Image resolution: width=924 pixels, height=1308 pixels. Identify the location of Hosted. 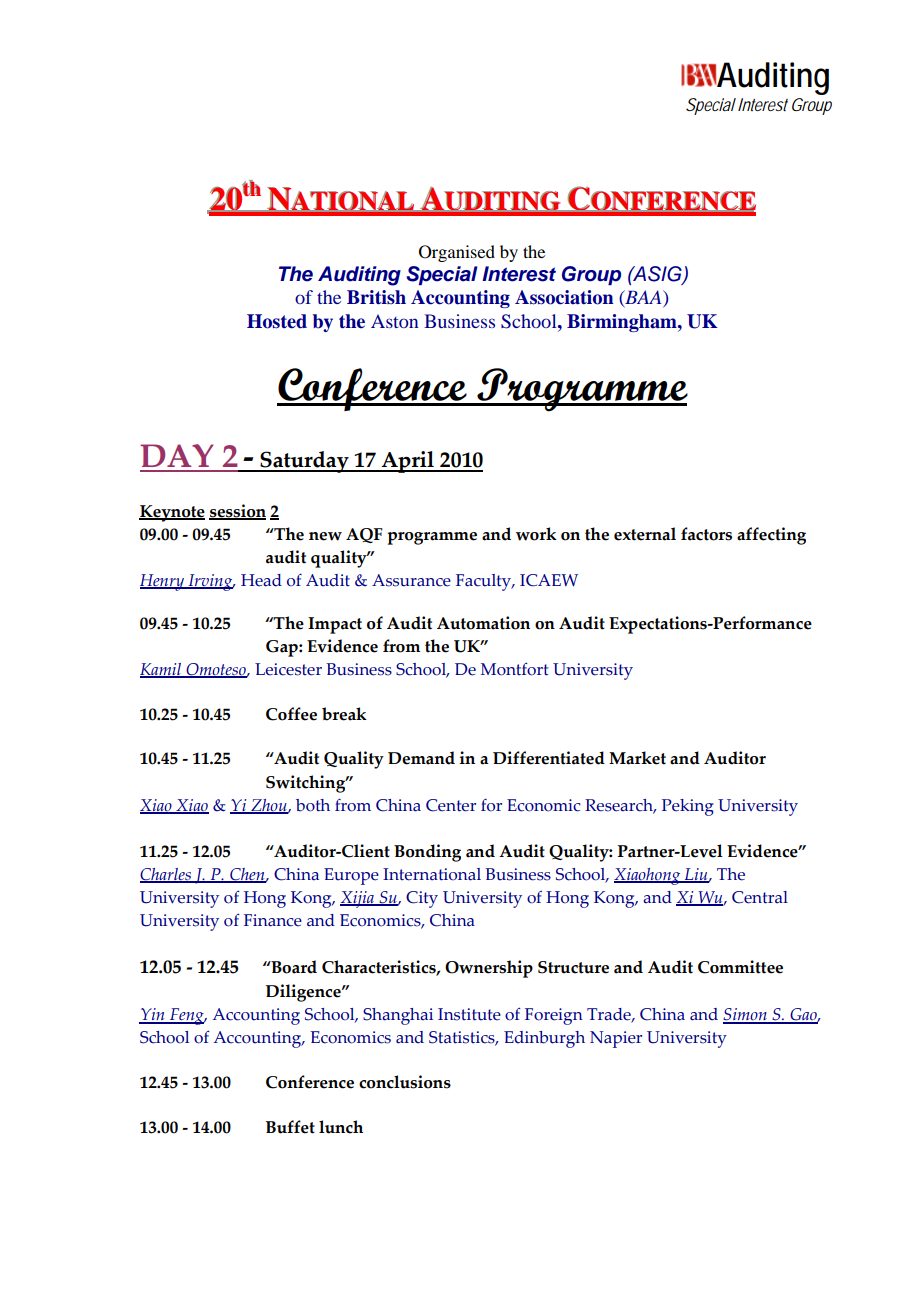
(277, 321).
